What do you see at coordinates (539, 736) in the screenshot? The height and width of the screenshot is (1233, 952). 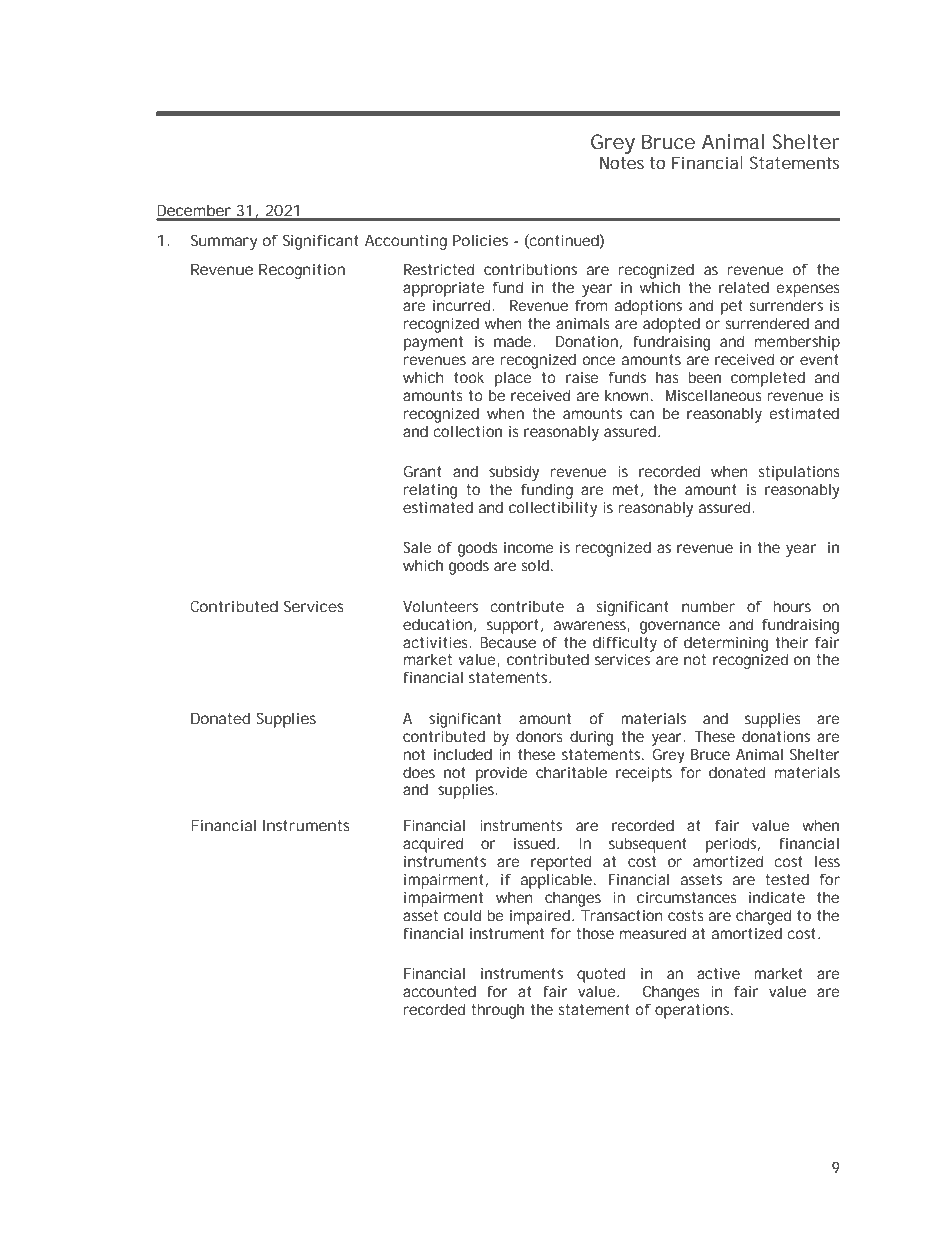 I see `donors` at bounding box center [539, 736].
